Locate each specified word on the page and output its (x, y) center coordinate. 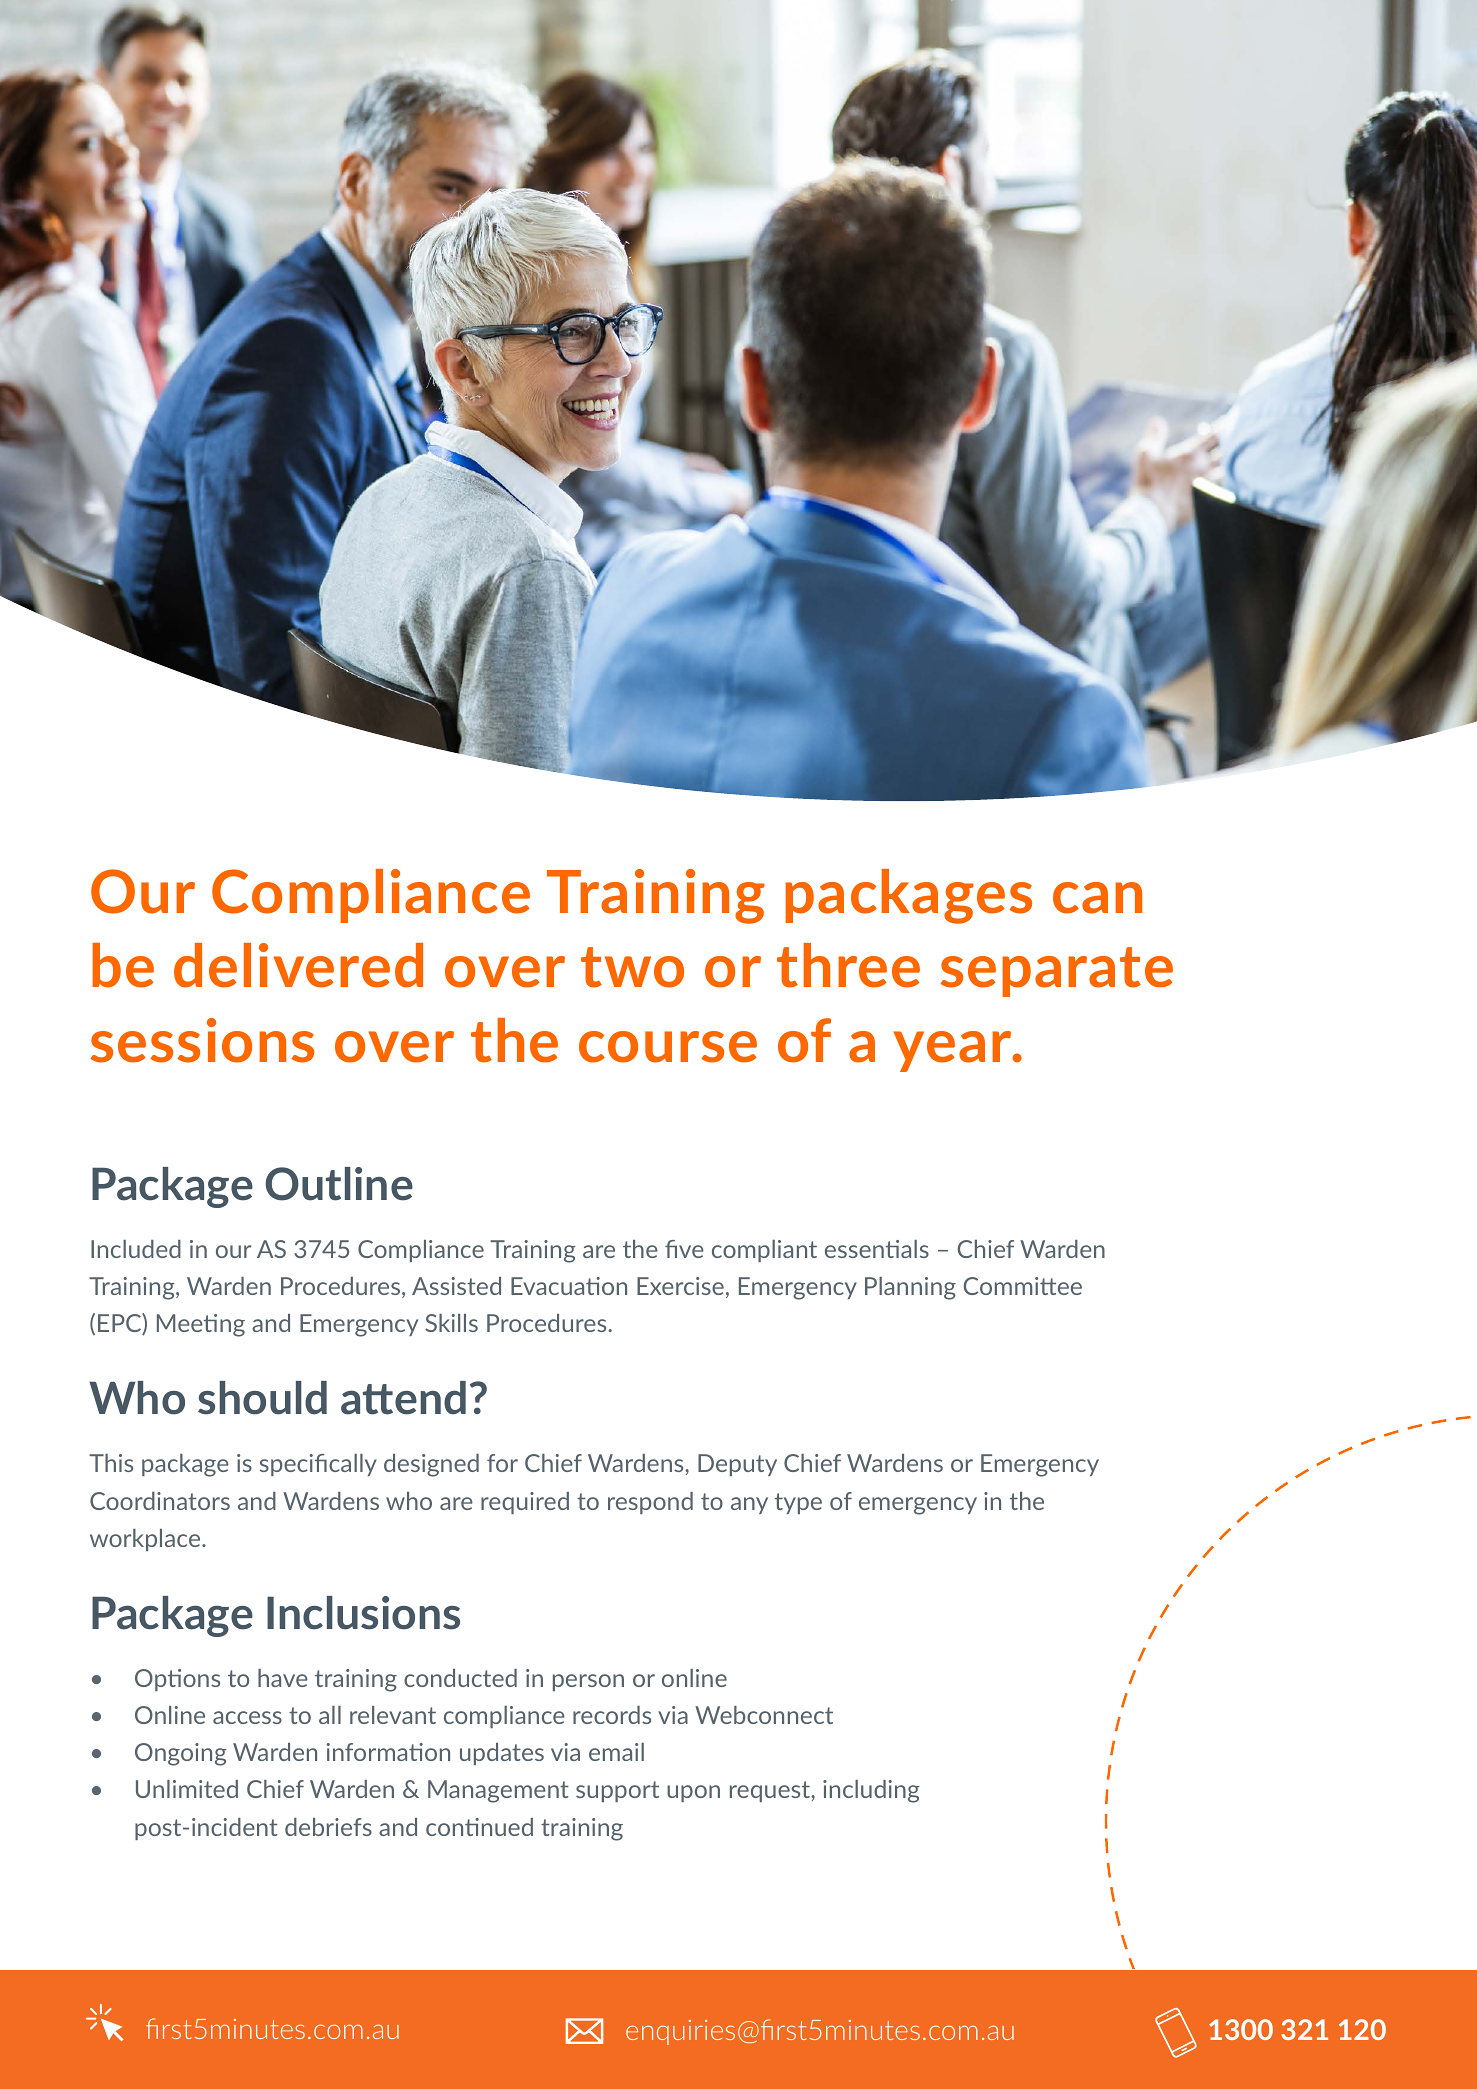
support (617, 1791)
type (798, 1503)
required (525, 1503)
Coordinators (160, 1501)
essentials (877, 1249)
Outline (339, 1184)
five (684, 1249)
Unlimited (187, 1789)
